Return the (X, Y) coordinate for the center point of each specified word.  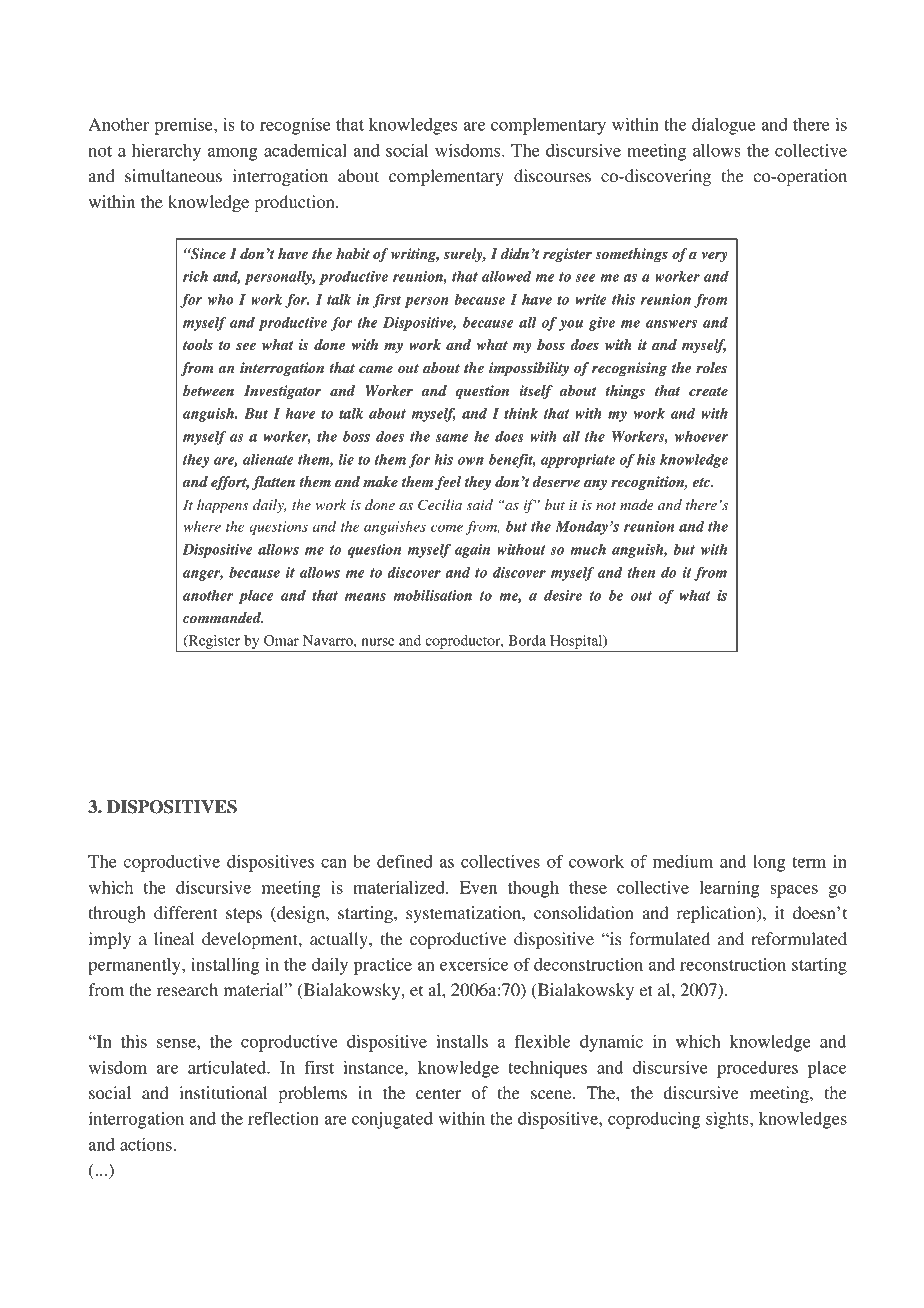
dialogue (724, 126)
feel (448, 483)
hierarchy (166, 152)
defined (405, 861)
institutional (223, 1092)
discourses (552, 175)
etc (703, 482)
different (186, 912)
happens (222, 506)
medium (683, 861)
